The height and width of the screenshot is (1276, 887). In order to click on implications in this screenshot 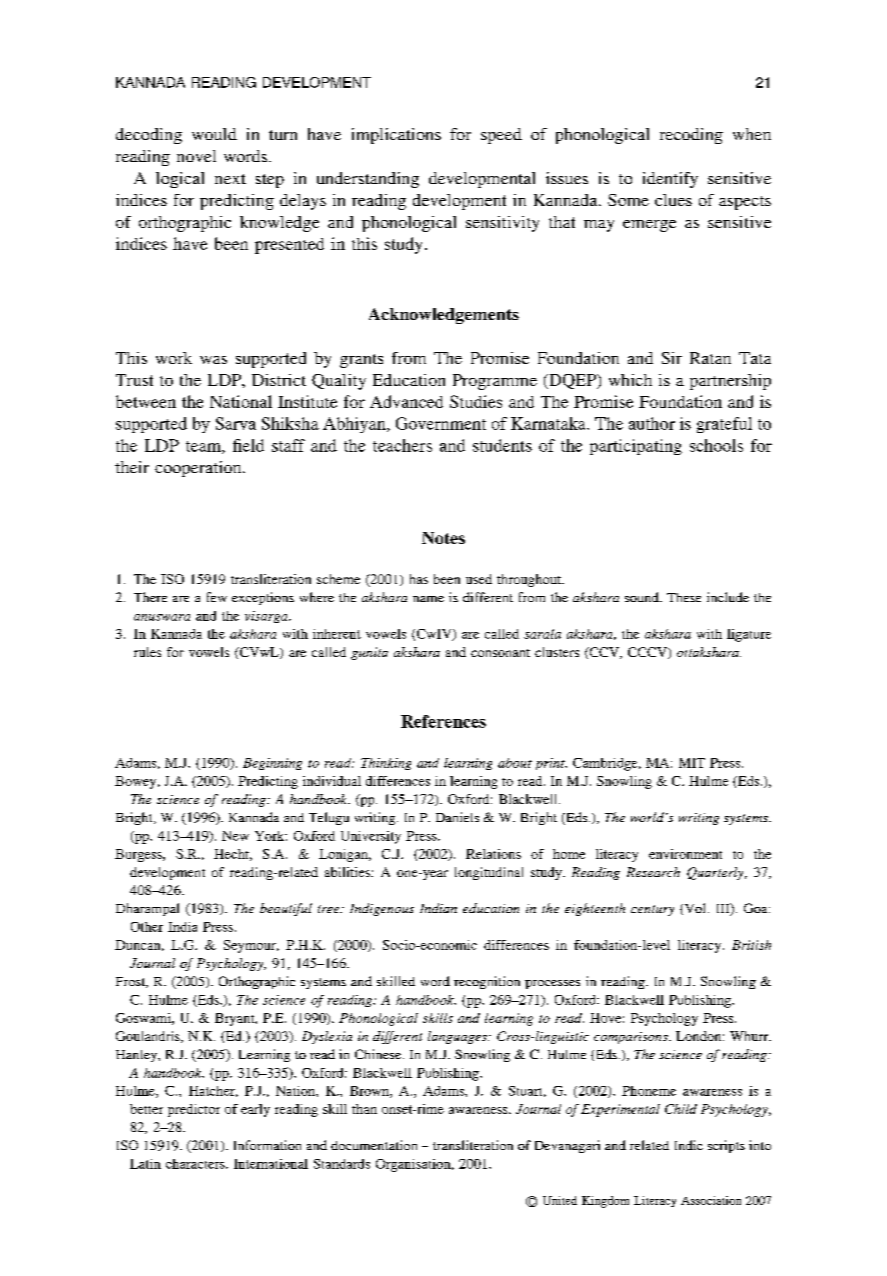, I will do `click(396, 136)`.
